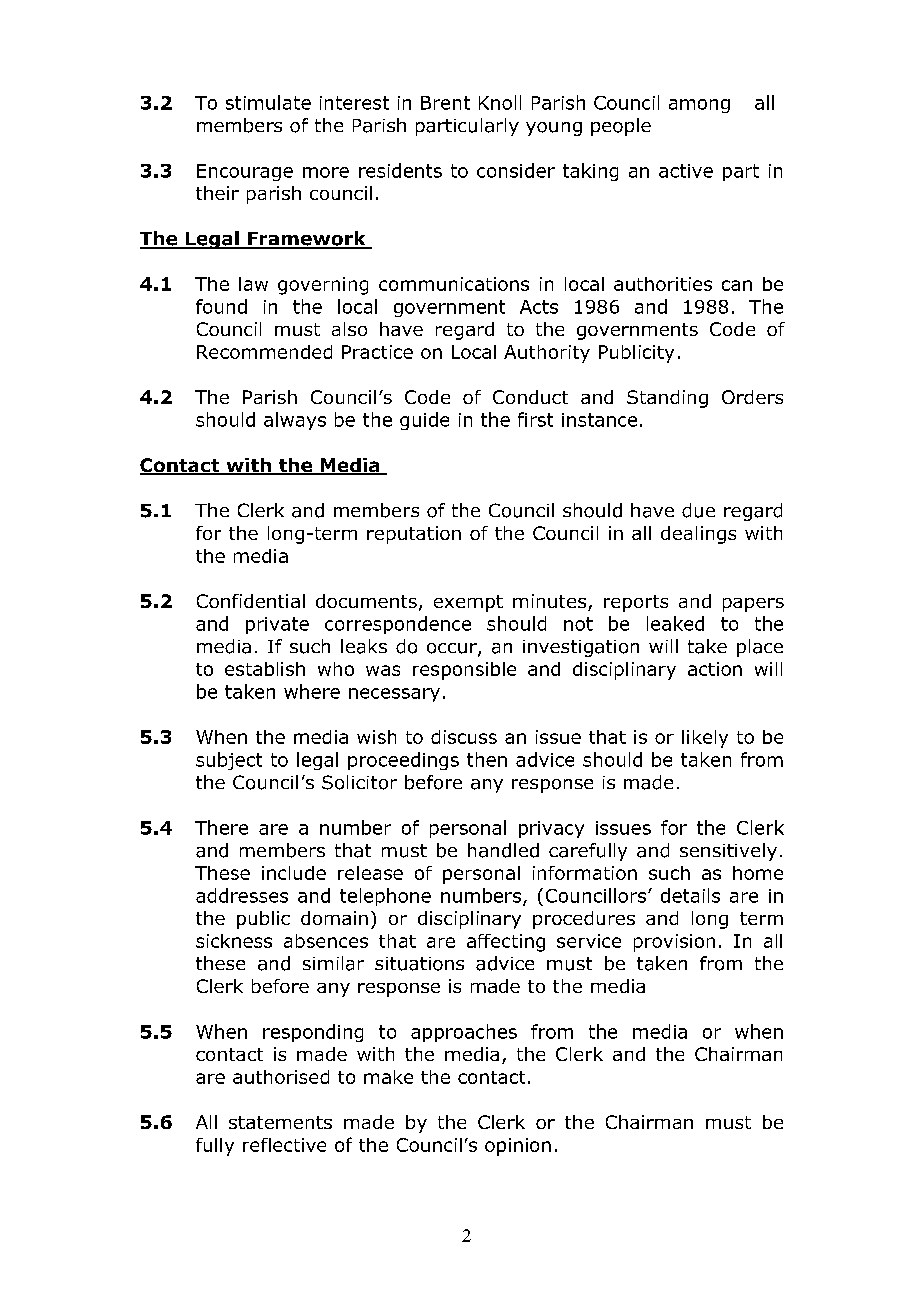 This screenshot has width=924, height=1308. Describe the element at coordinates (268, 102) in the screenshot. I see `stimulate` at that location.
